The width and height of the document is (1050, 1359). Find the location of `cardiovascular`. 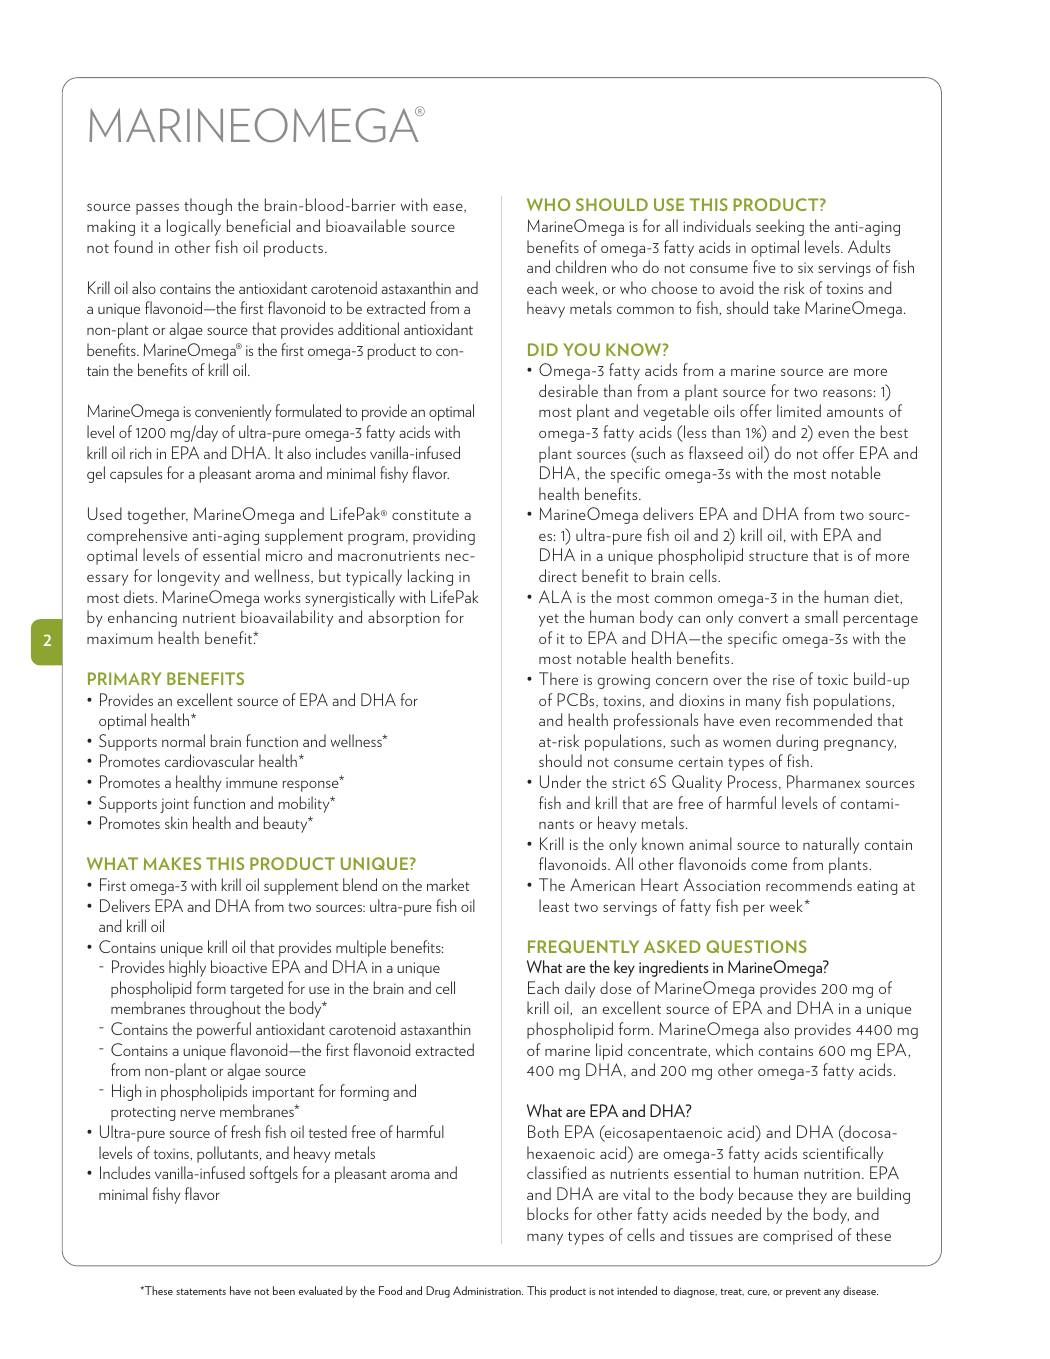

cardiovascular is located at coordinates (209, 760).
